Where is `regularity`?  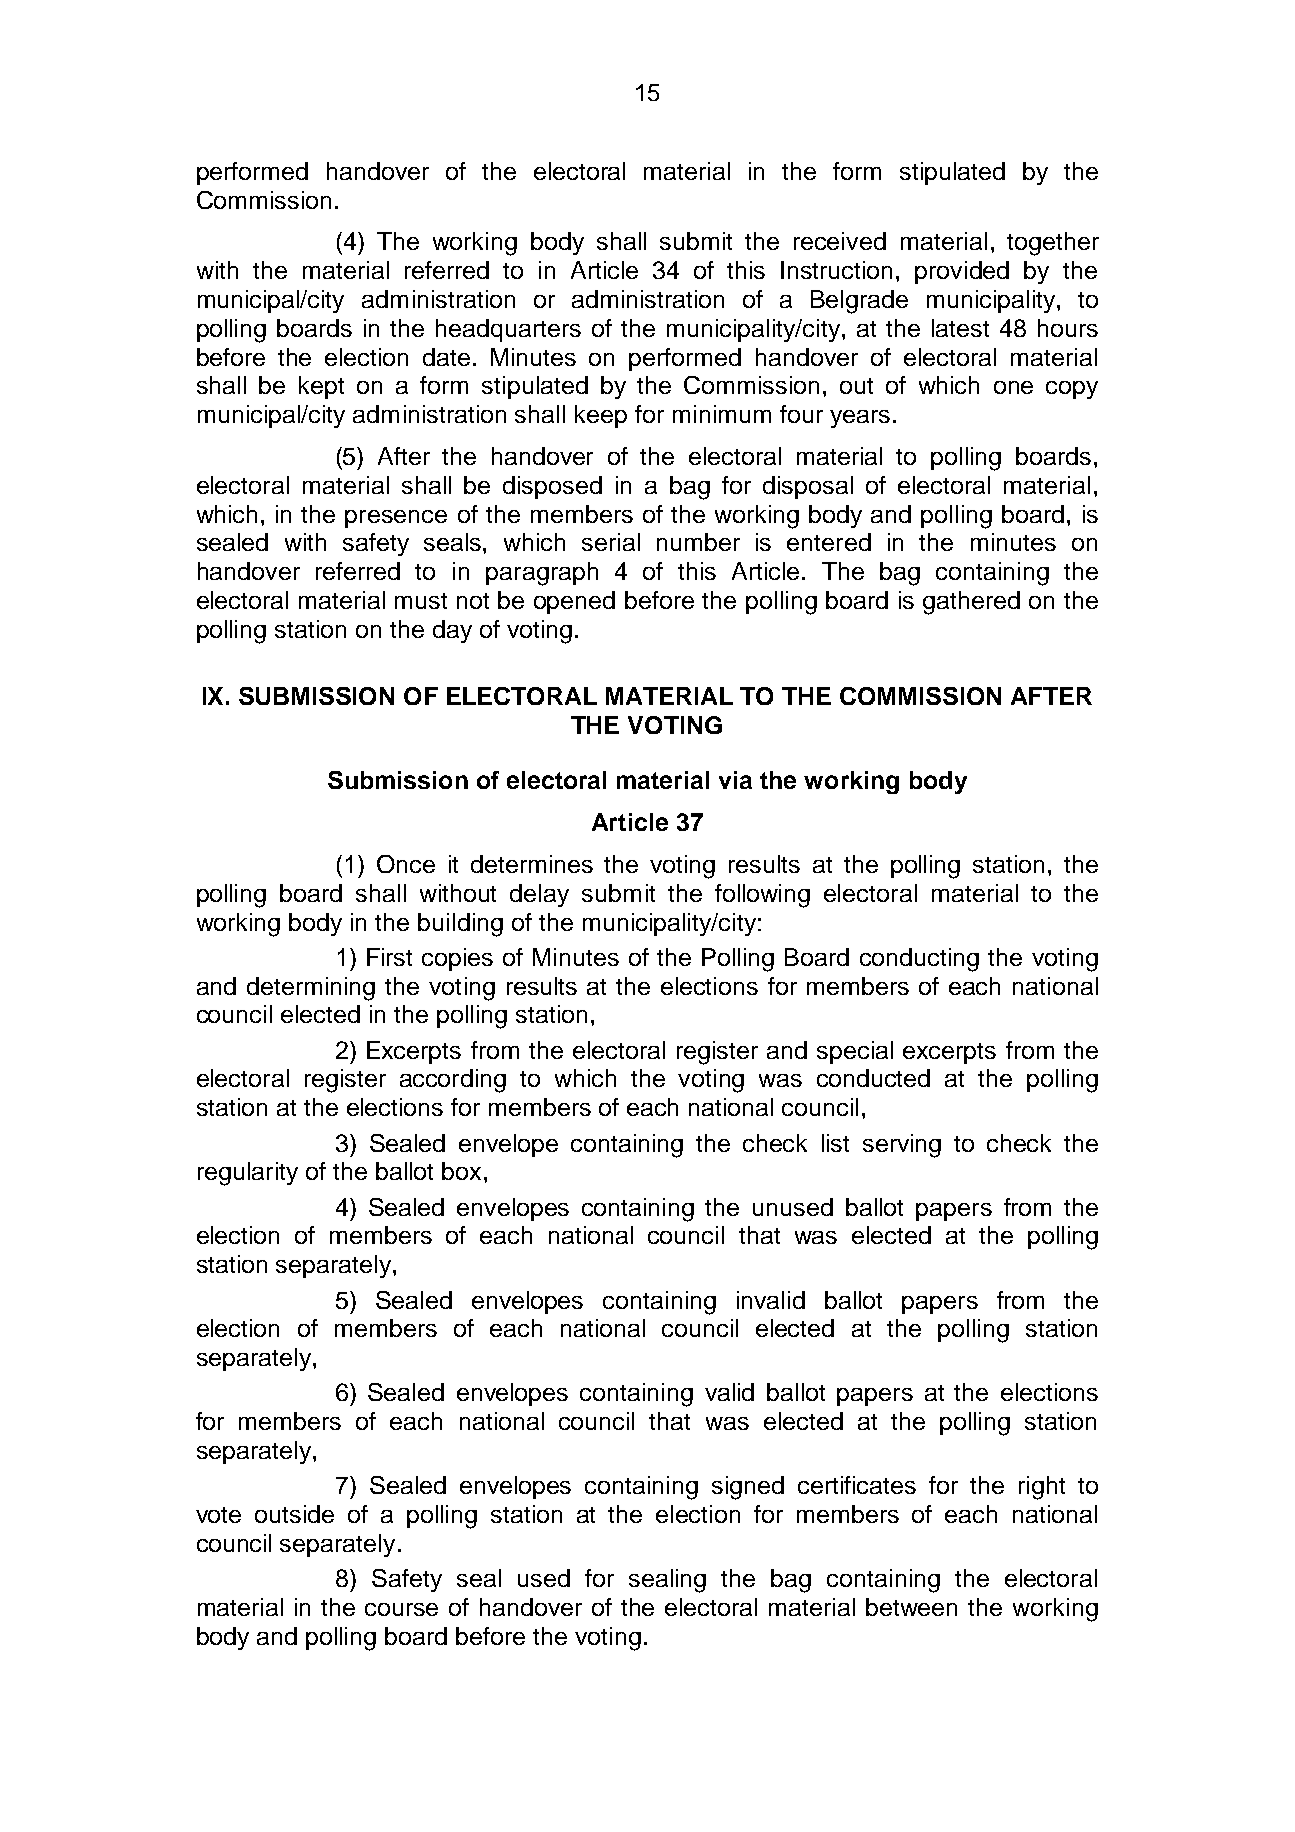
regularity is located at coordinates (248, 1174).
